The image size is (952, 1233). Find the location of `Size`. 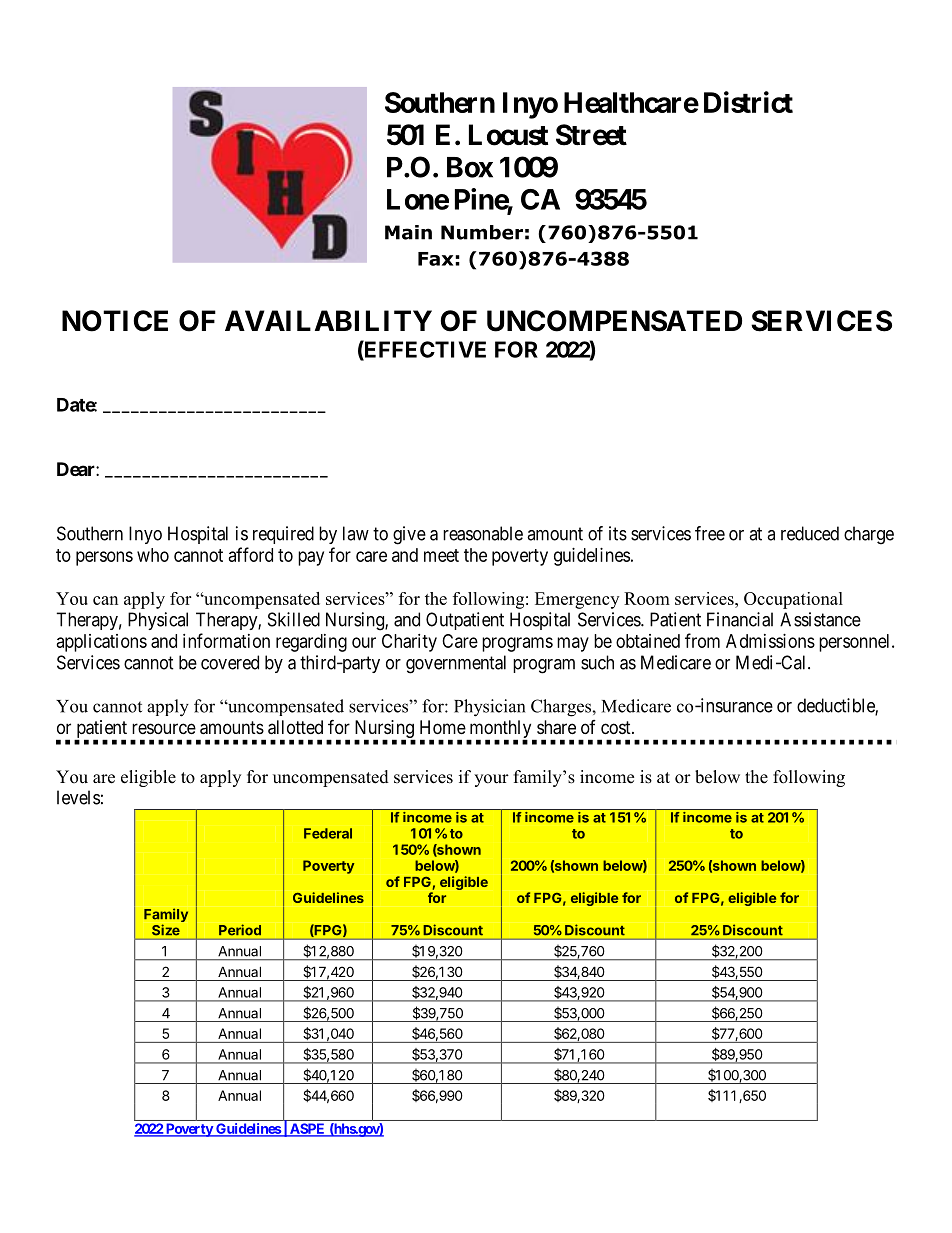

Size is located at coordinates (166, 930).
